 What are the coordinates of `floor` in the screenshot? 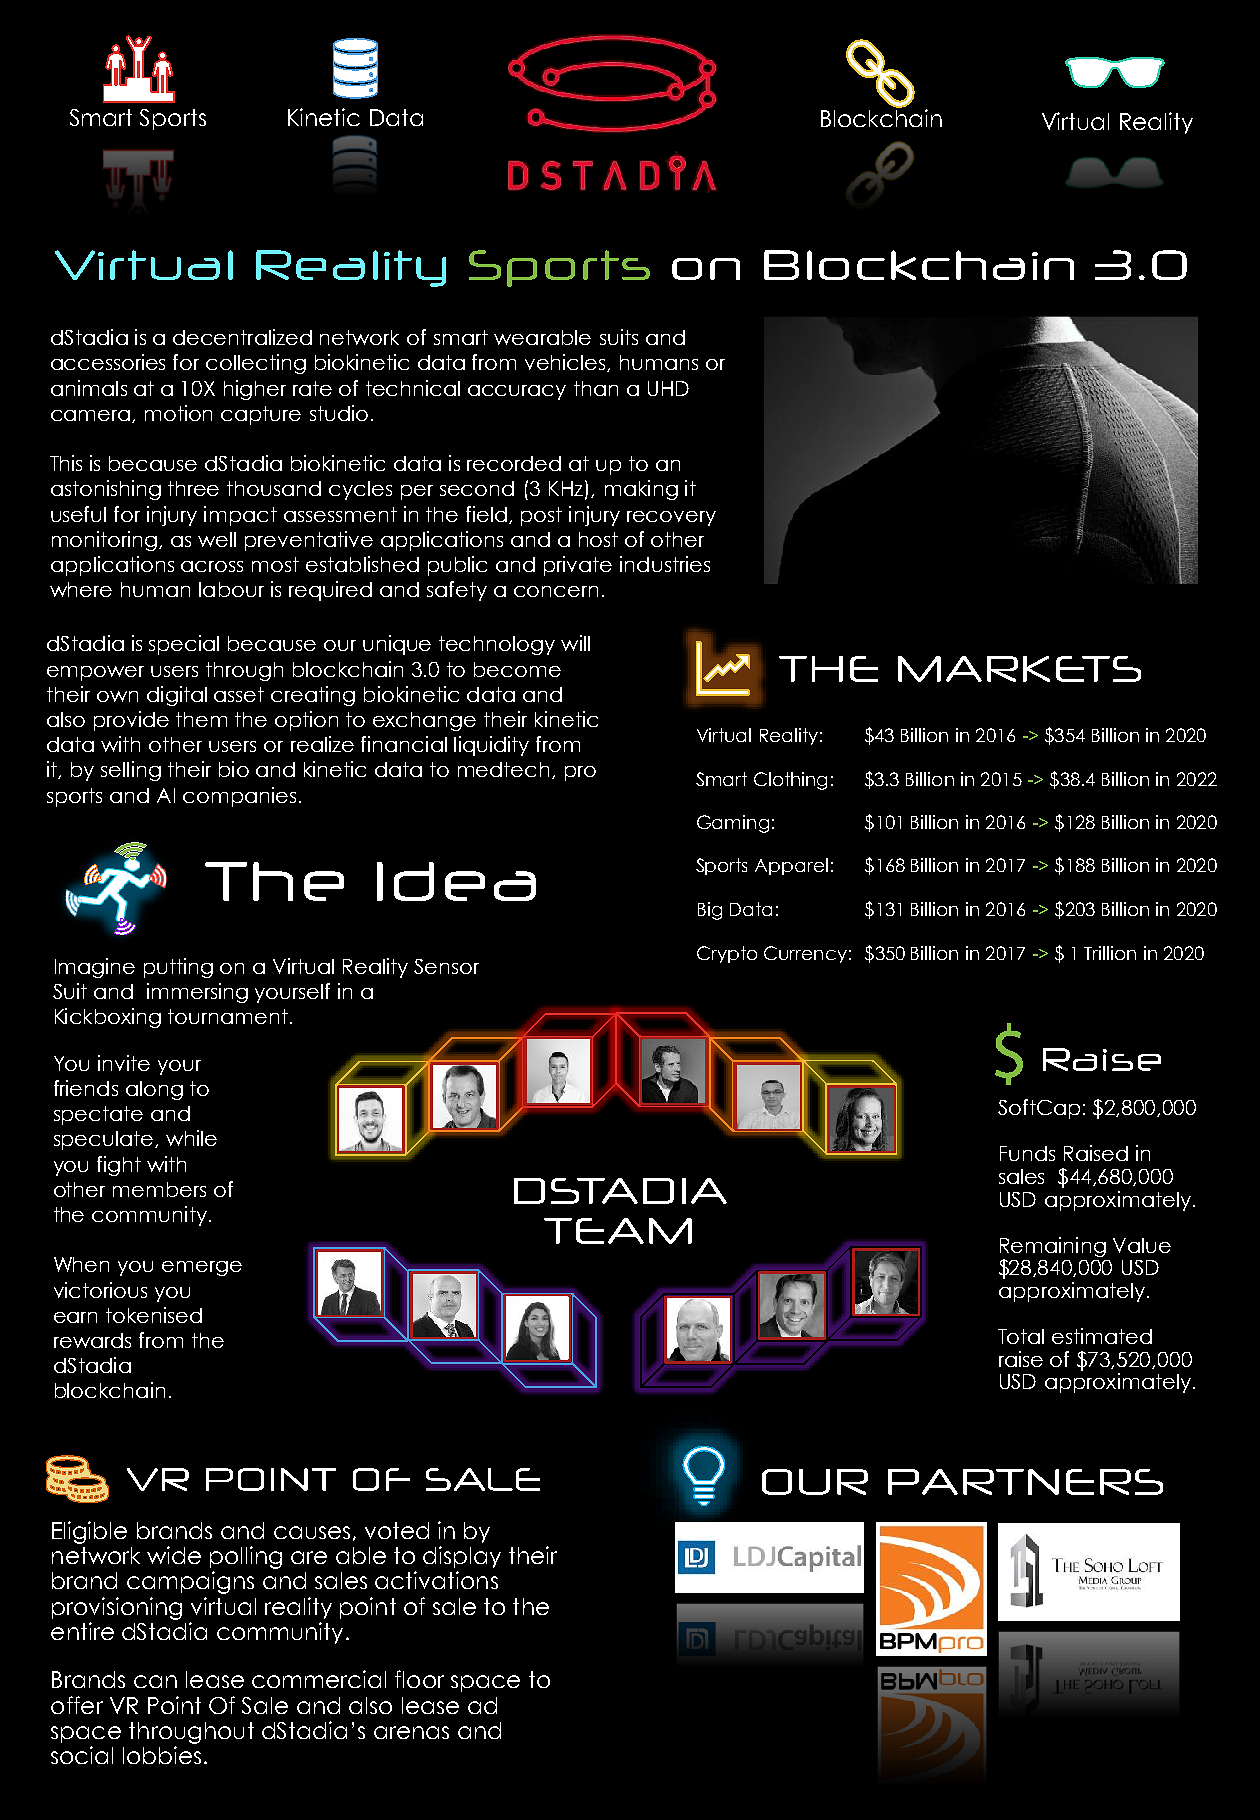 It's located at (419, 1679).
